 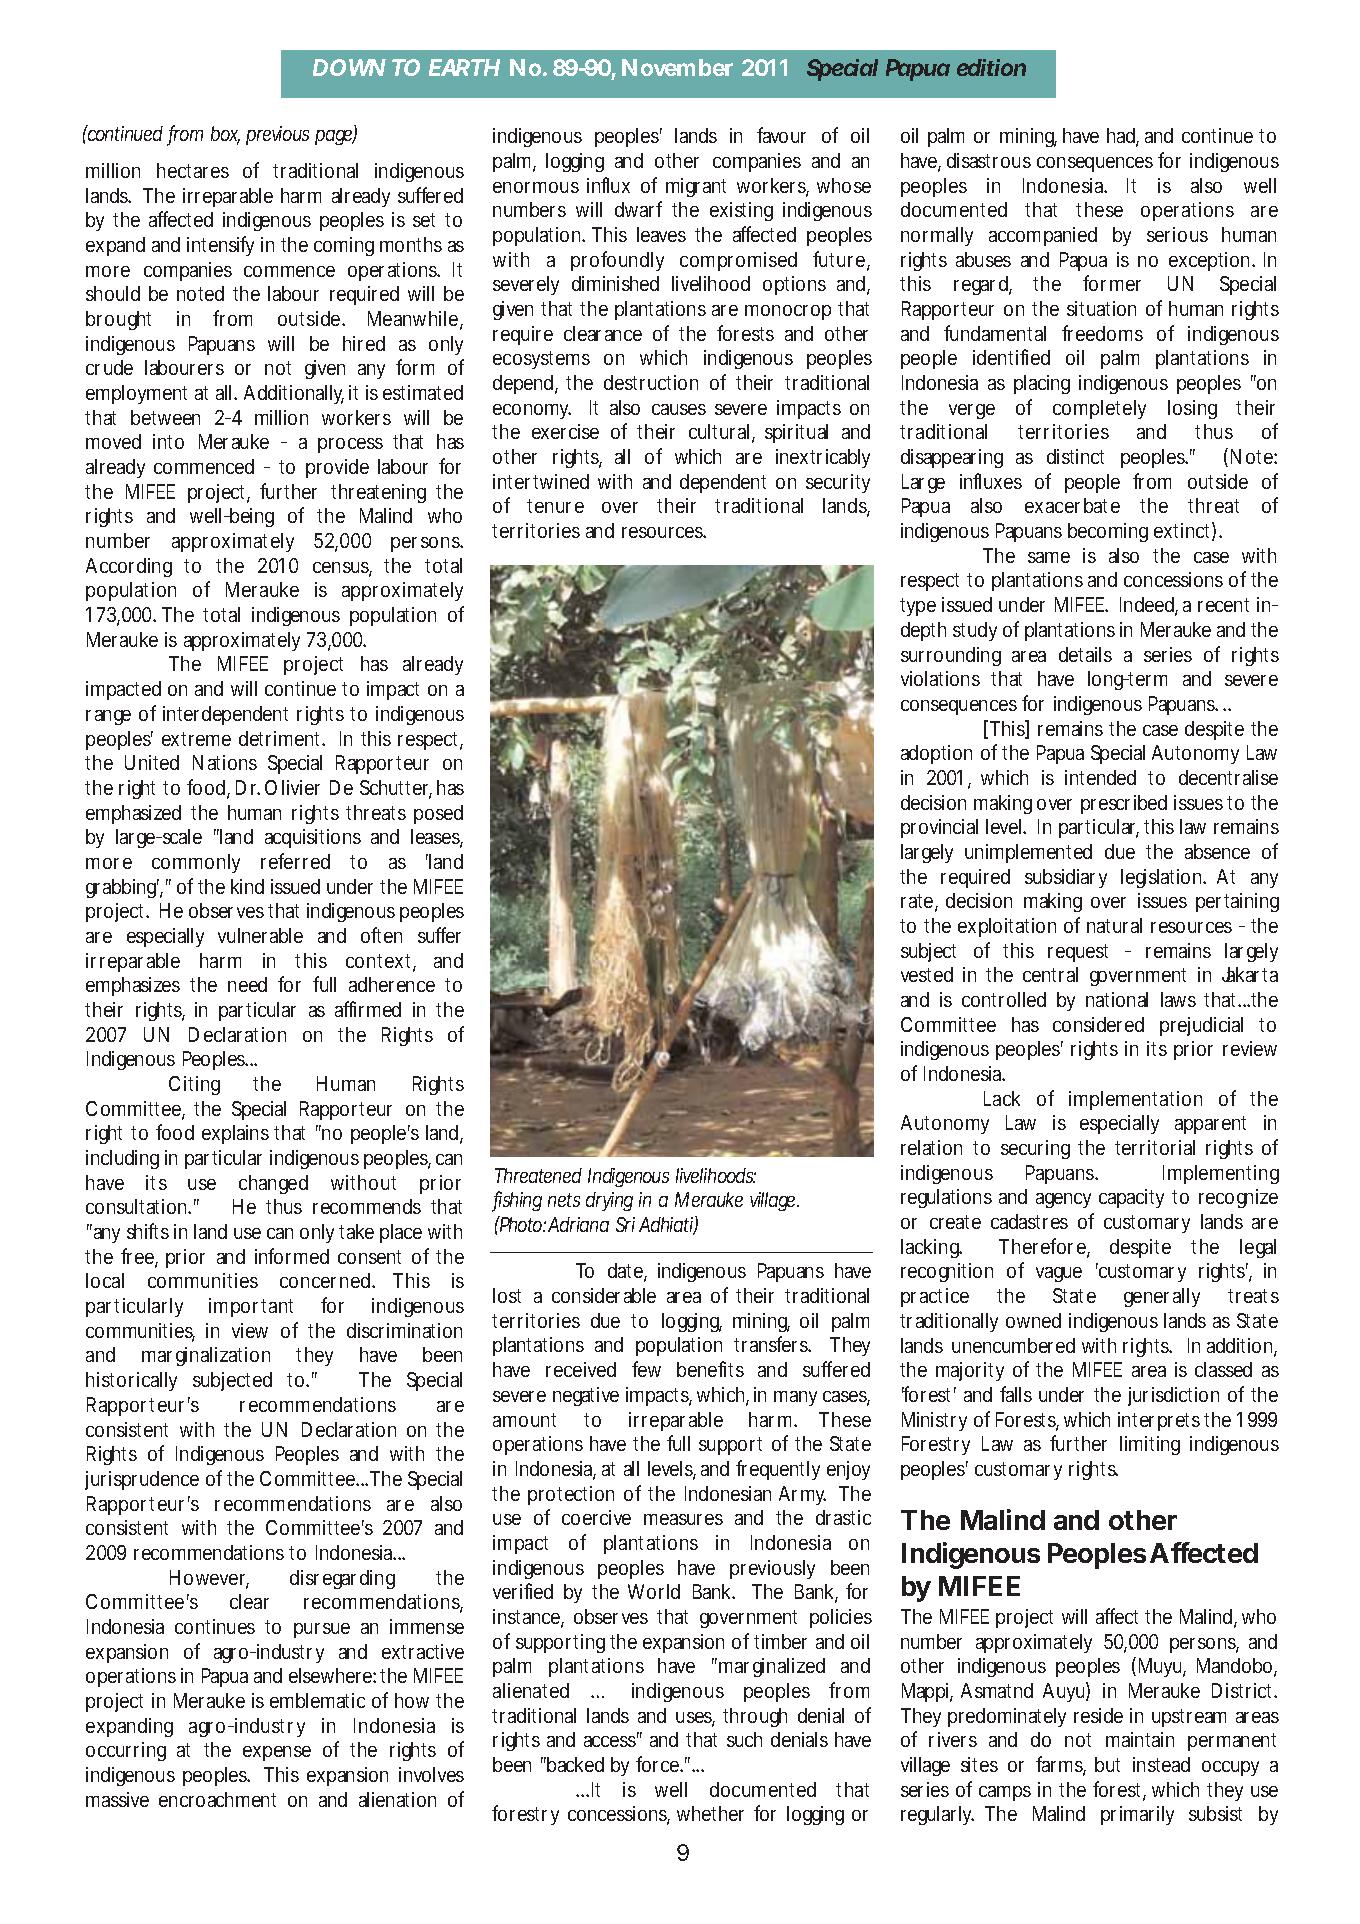 I want to click on disastrous, so click(x=989, y=160).
